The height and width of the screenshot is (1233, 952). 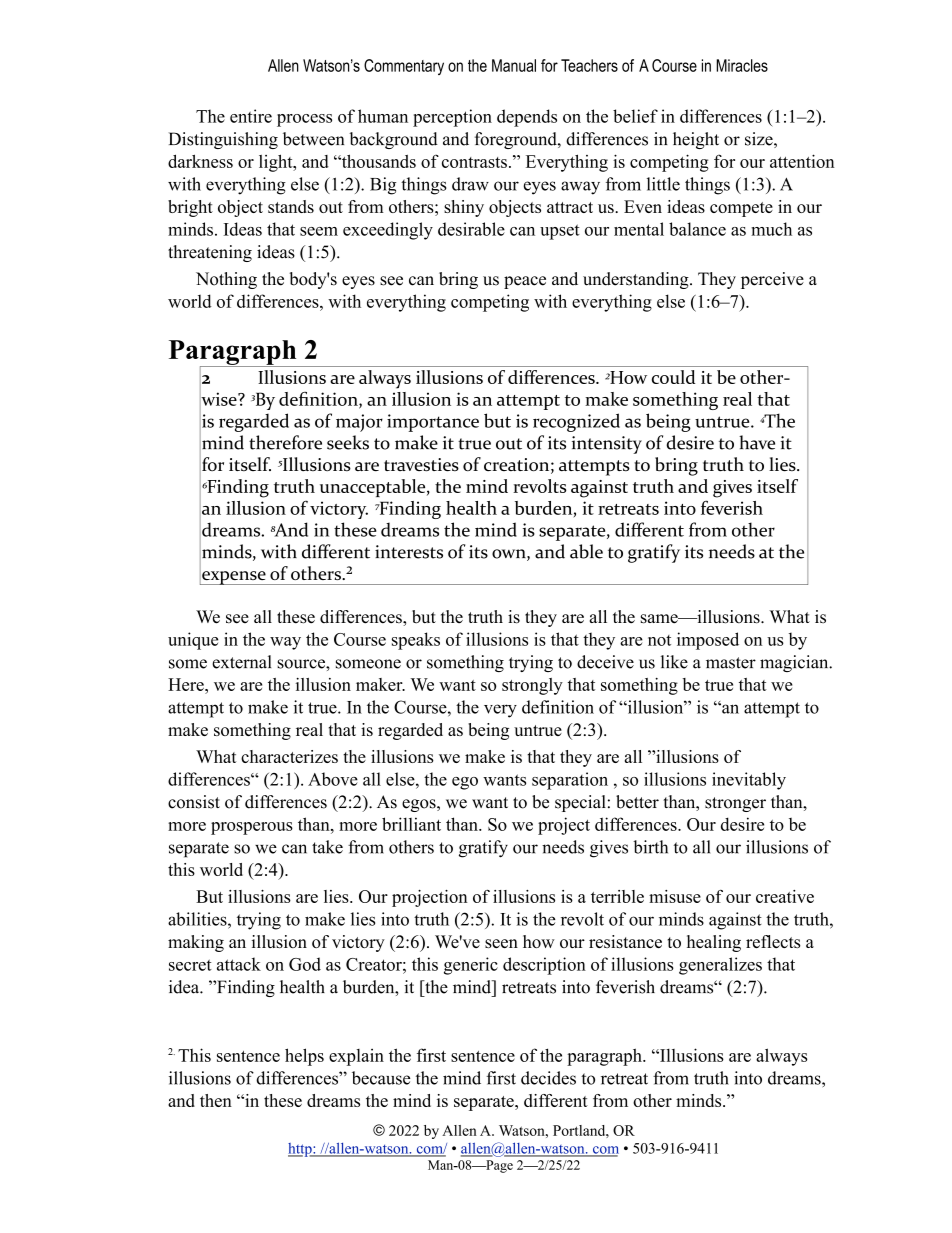 I want to click on Miracles, so click(x=742, y=65).
